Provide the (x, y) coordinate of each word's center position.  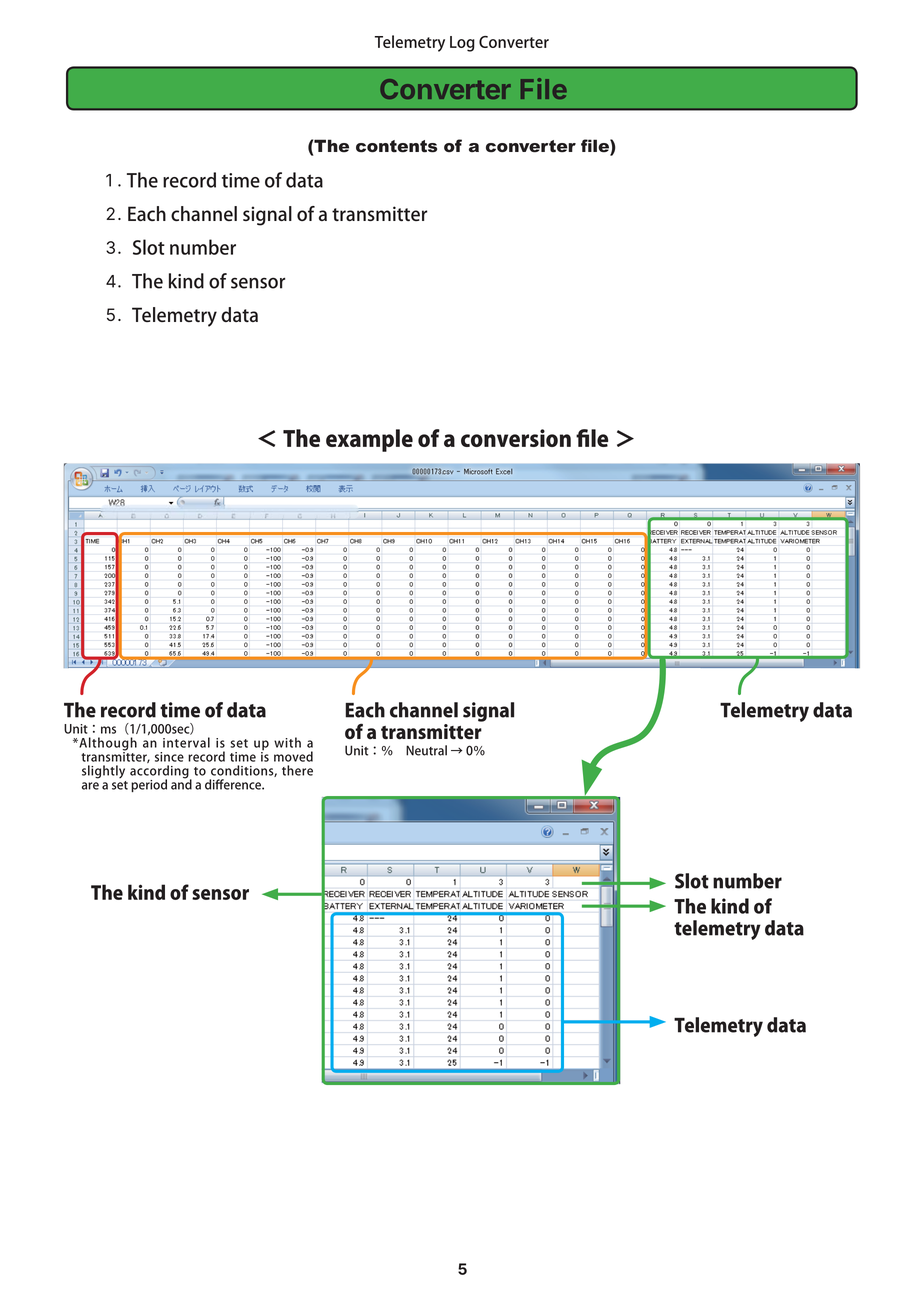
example (369, 440)
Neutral (426, 750)
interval (186, 742)
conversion (516, 438)
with (287, 742)
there (297, 770)
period (149, 785)
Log (462, 44)
